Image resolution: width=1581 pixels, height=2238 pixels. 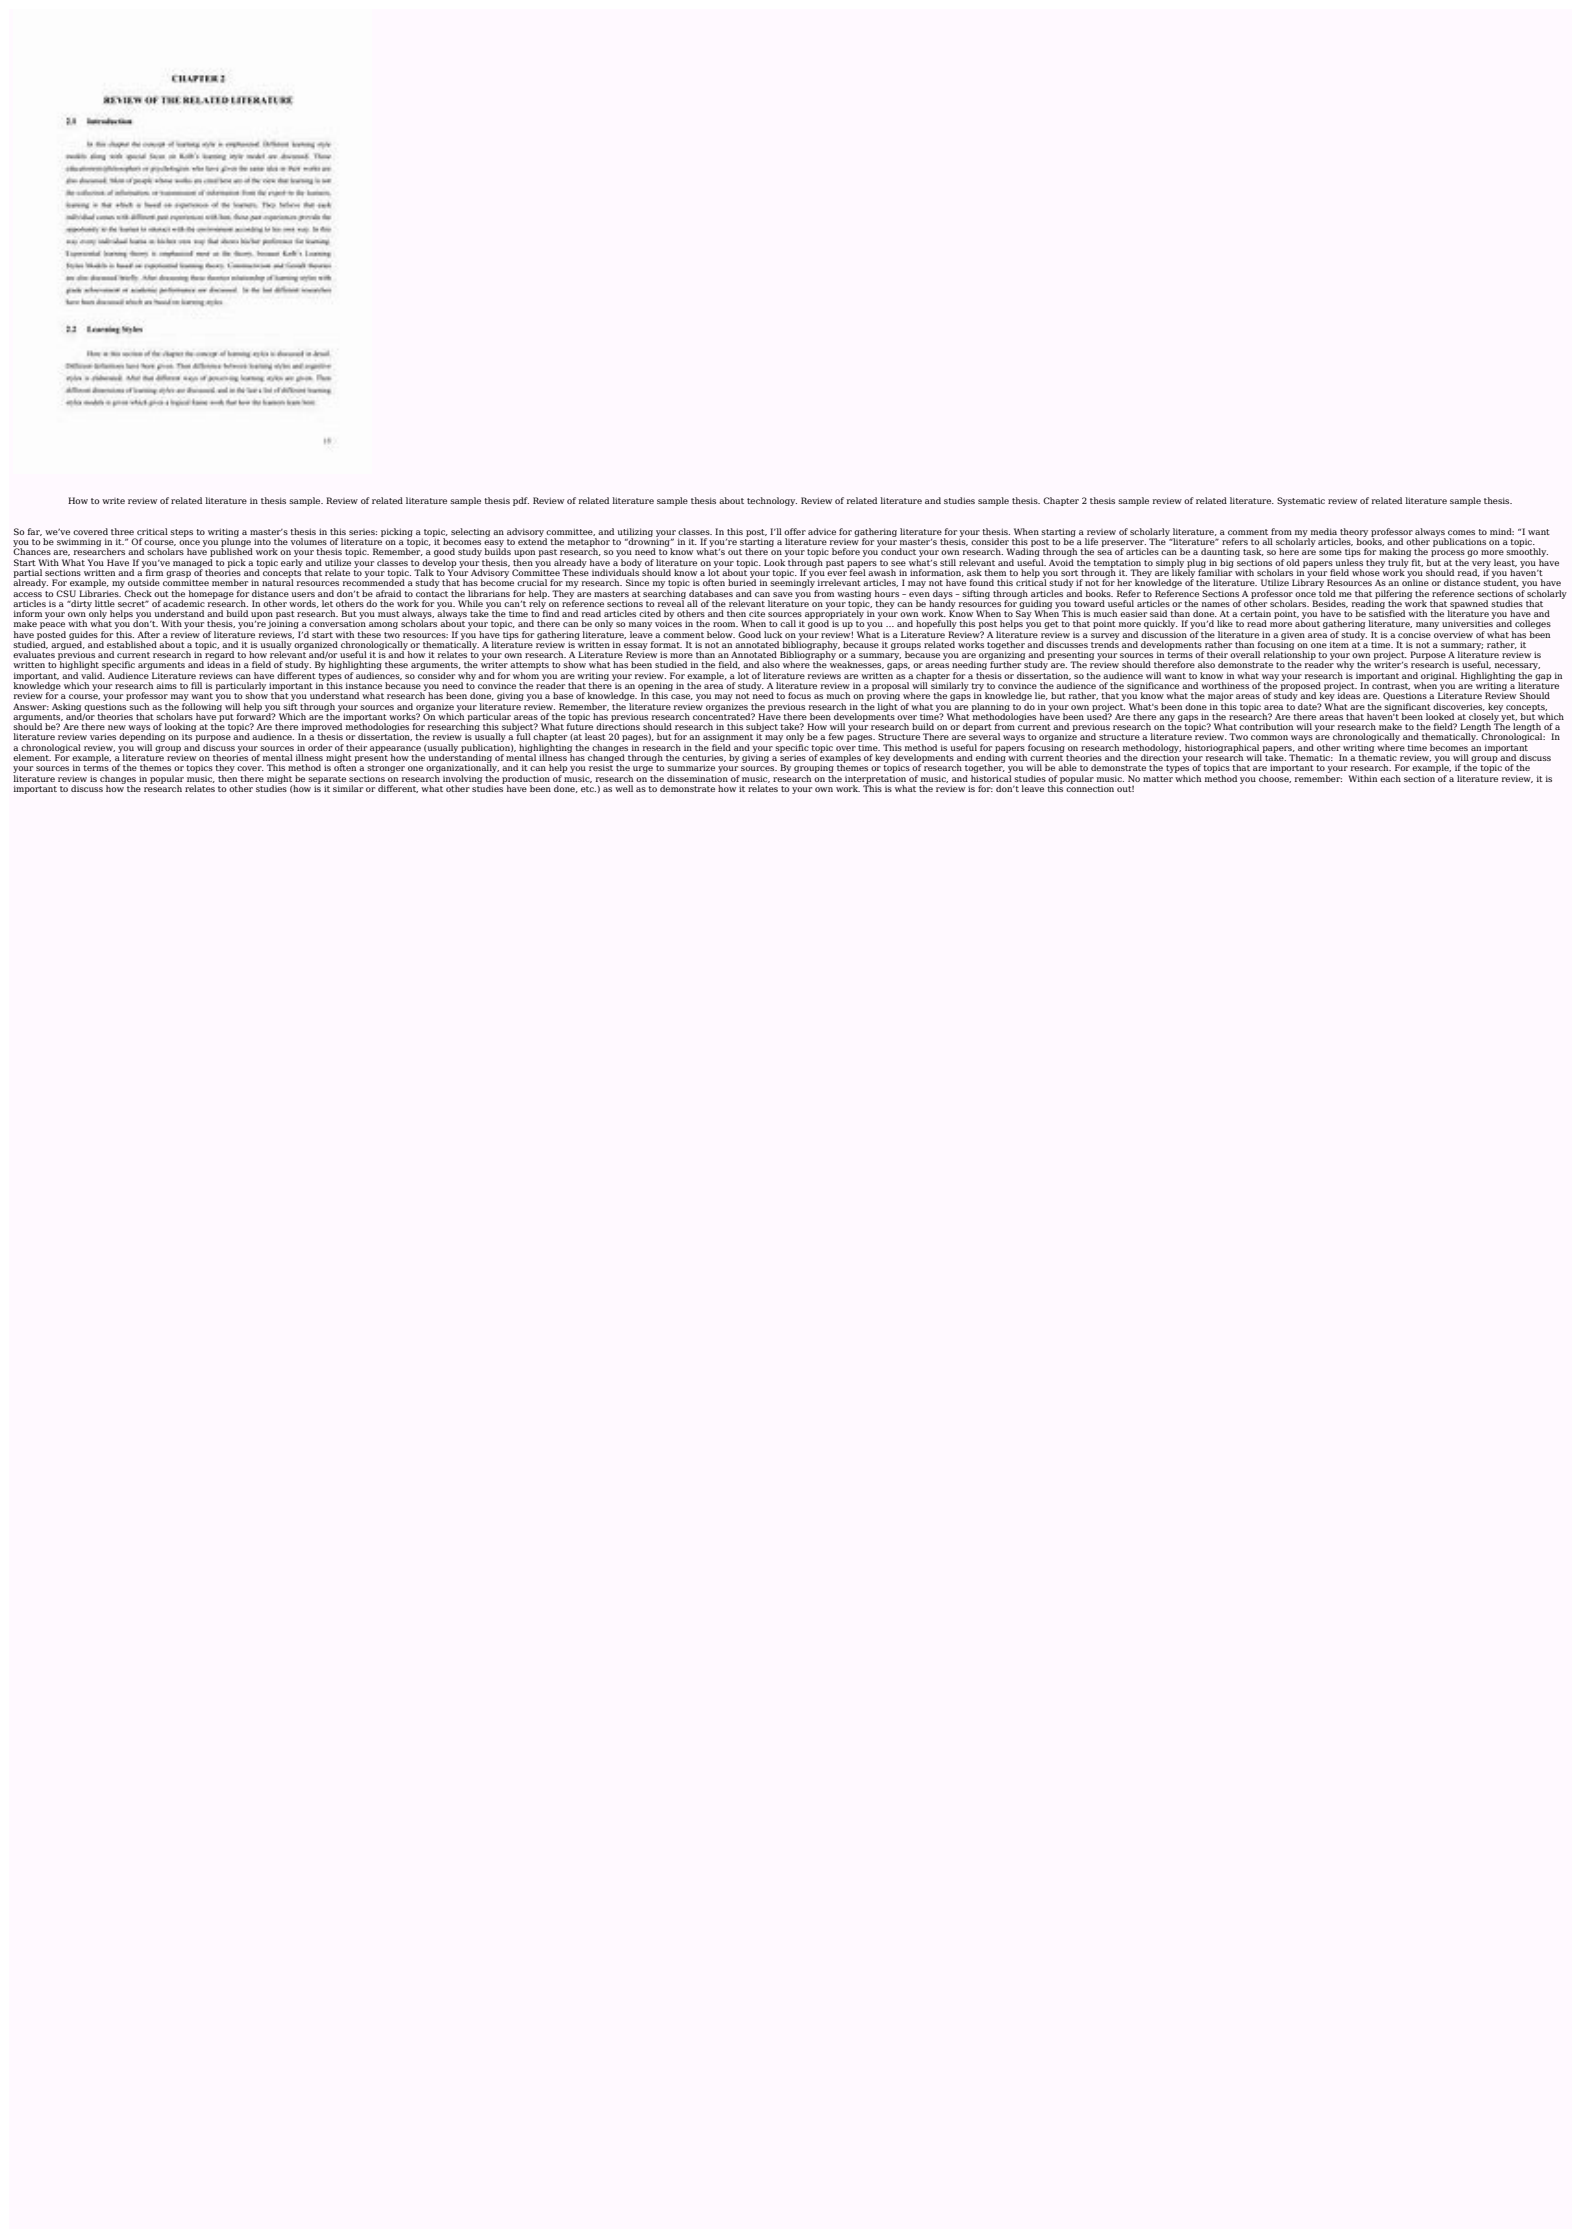 I want to click on contrast, so click(x=1391, y=686).
